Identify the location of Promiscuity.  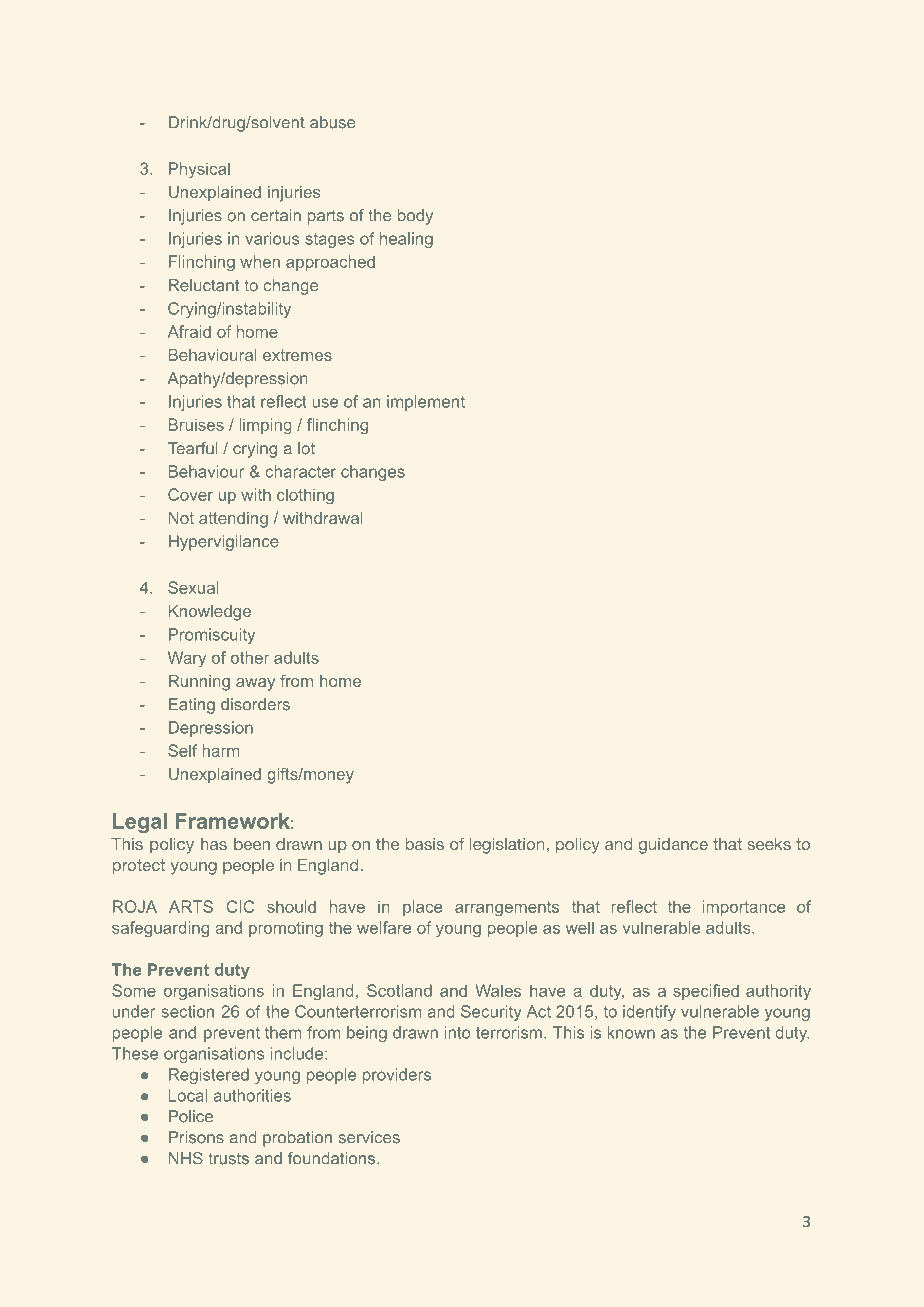
(212, 636).
